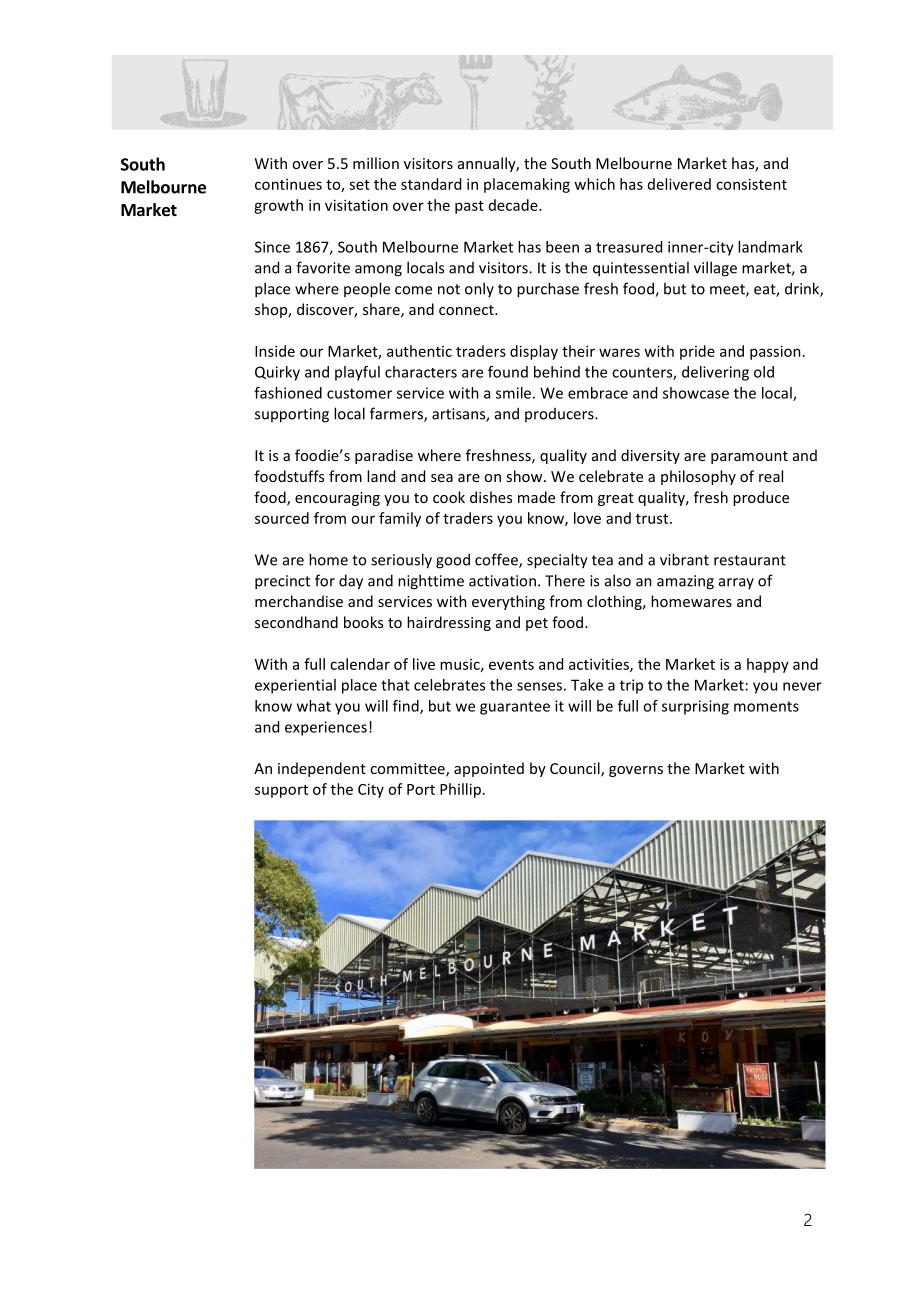  I want to click on moments, so click(766, 706).
